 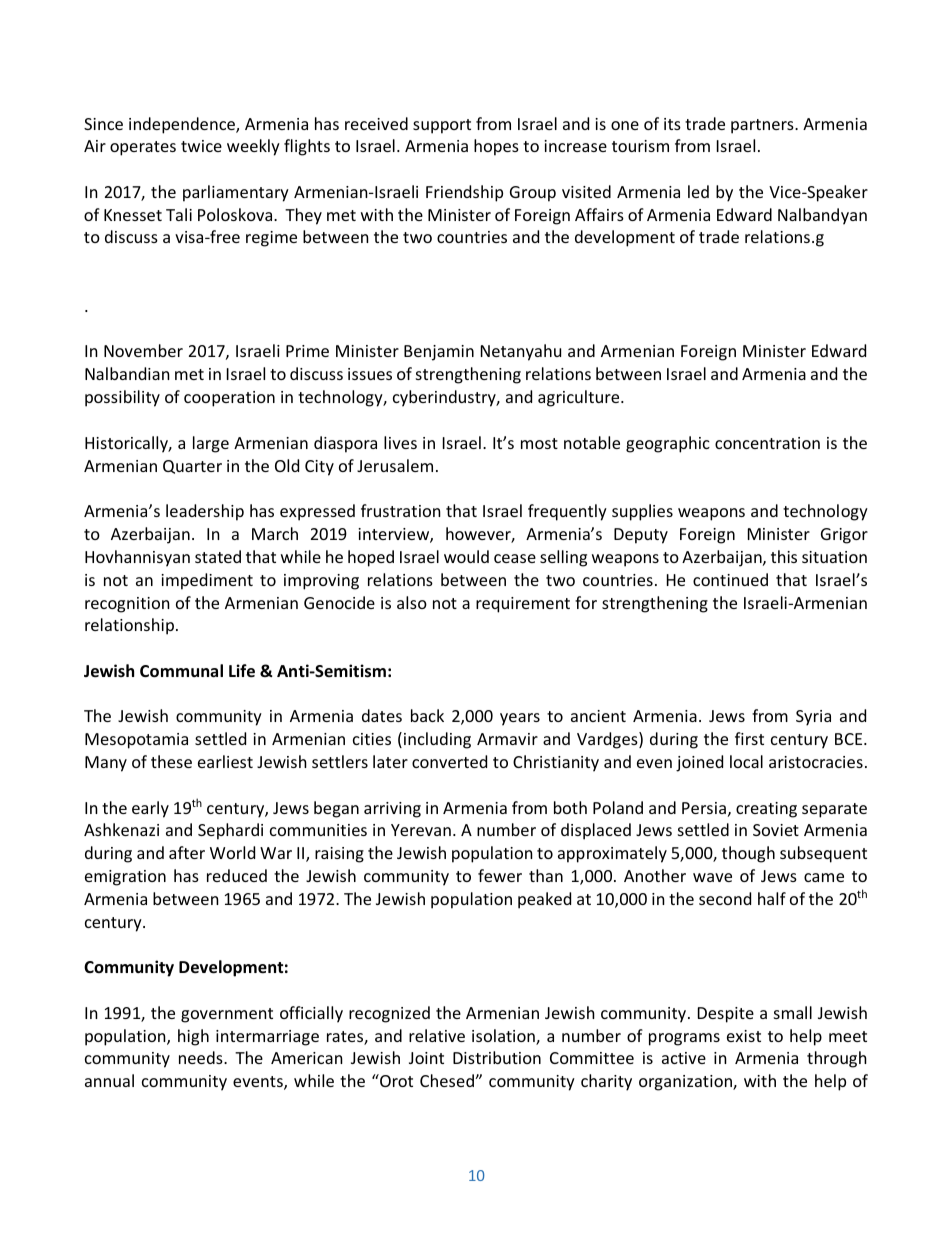 I want to click on concentration, so click(x=767, y=443).
